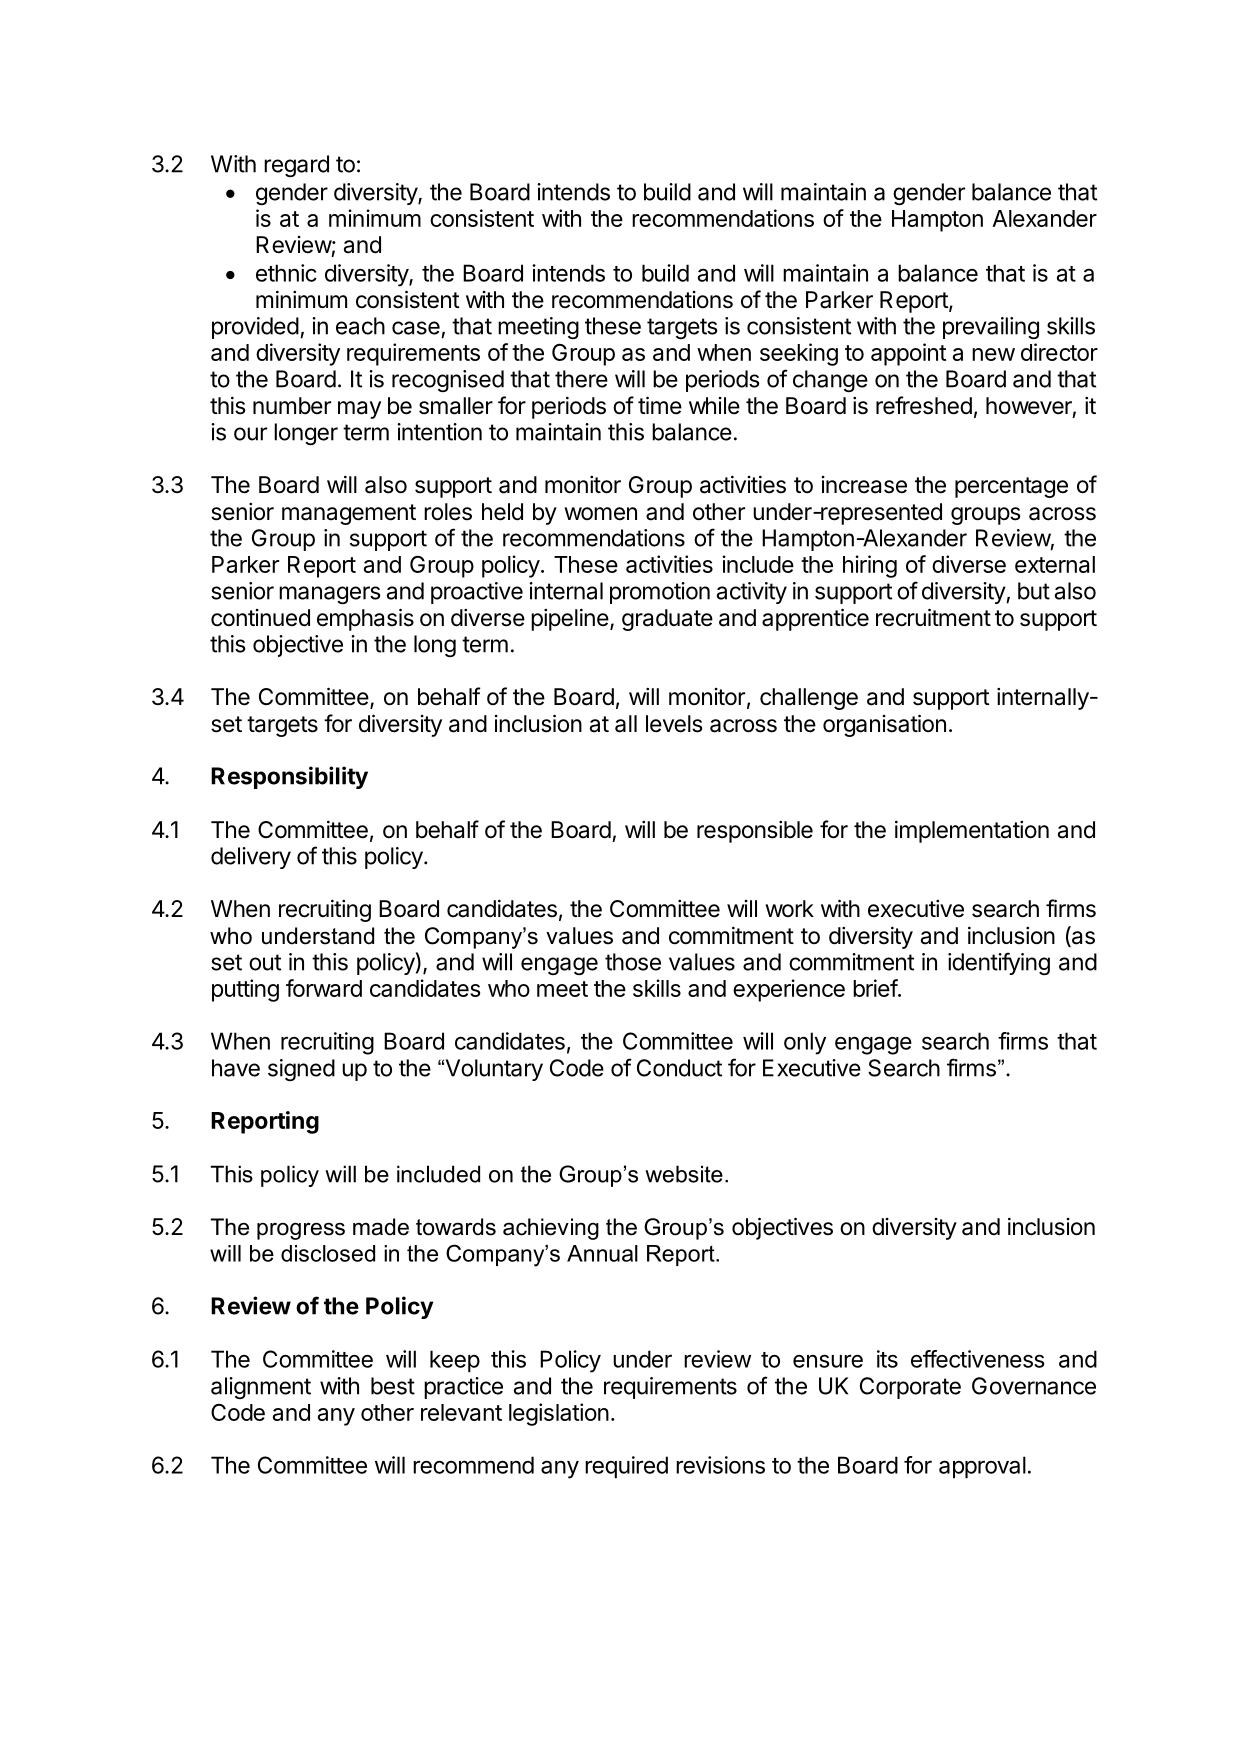 The image size is (1247, 1763). I want to click on implementation, so click(972, 831).
